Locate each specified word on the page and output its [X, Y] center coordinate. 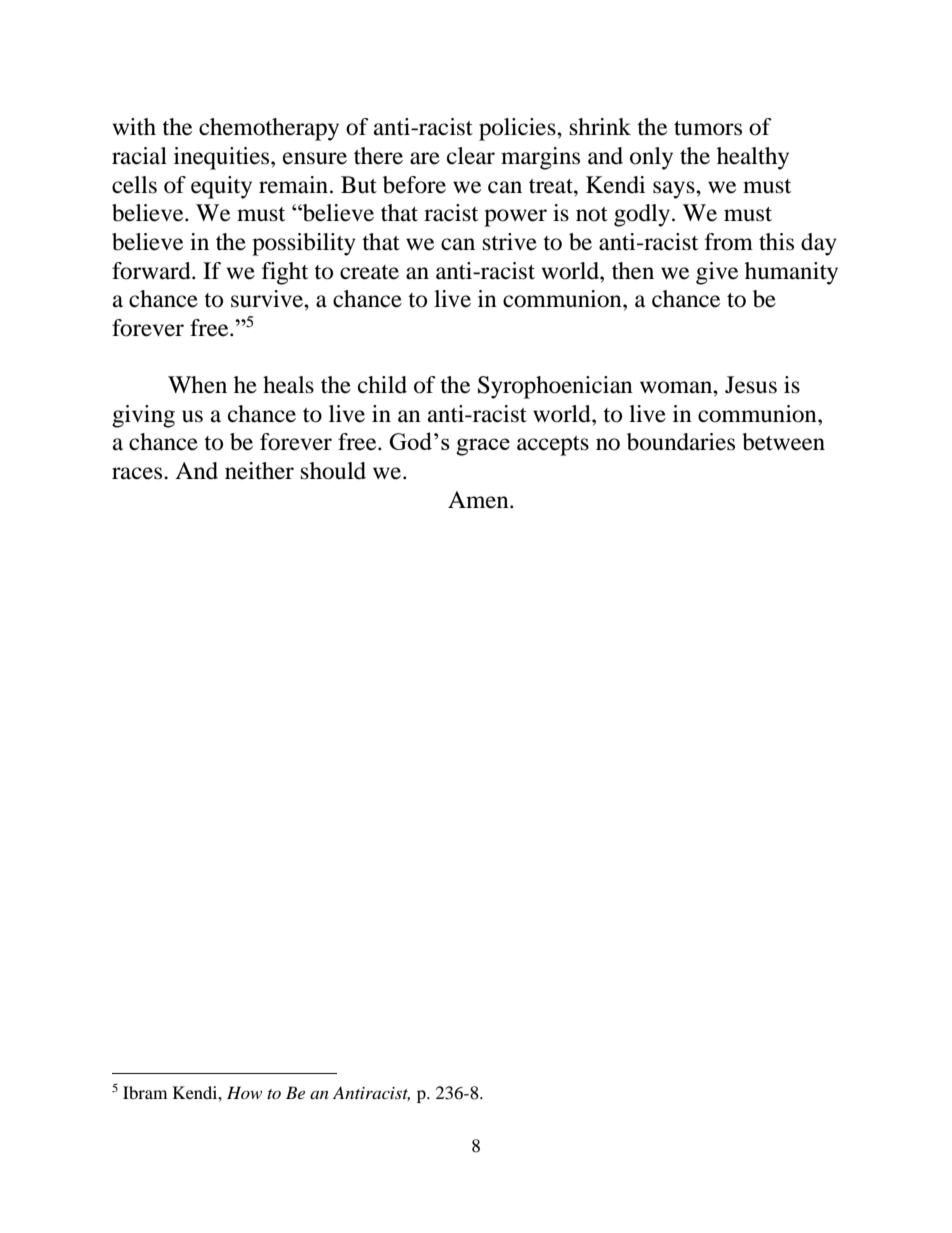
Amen [479, 500]
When [197, 385]
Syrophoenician [555, 387]
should [333, 471]
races [138, 473]
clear [471, 156]
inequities [223, 158]
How [244, 1092]
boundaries [681, 442]
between [783, 442]
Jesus [751, 385]
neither [259, 471]
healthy [753, 158]
